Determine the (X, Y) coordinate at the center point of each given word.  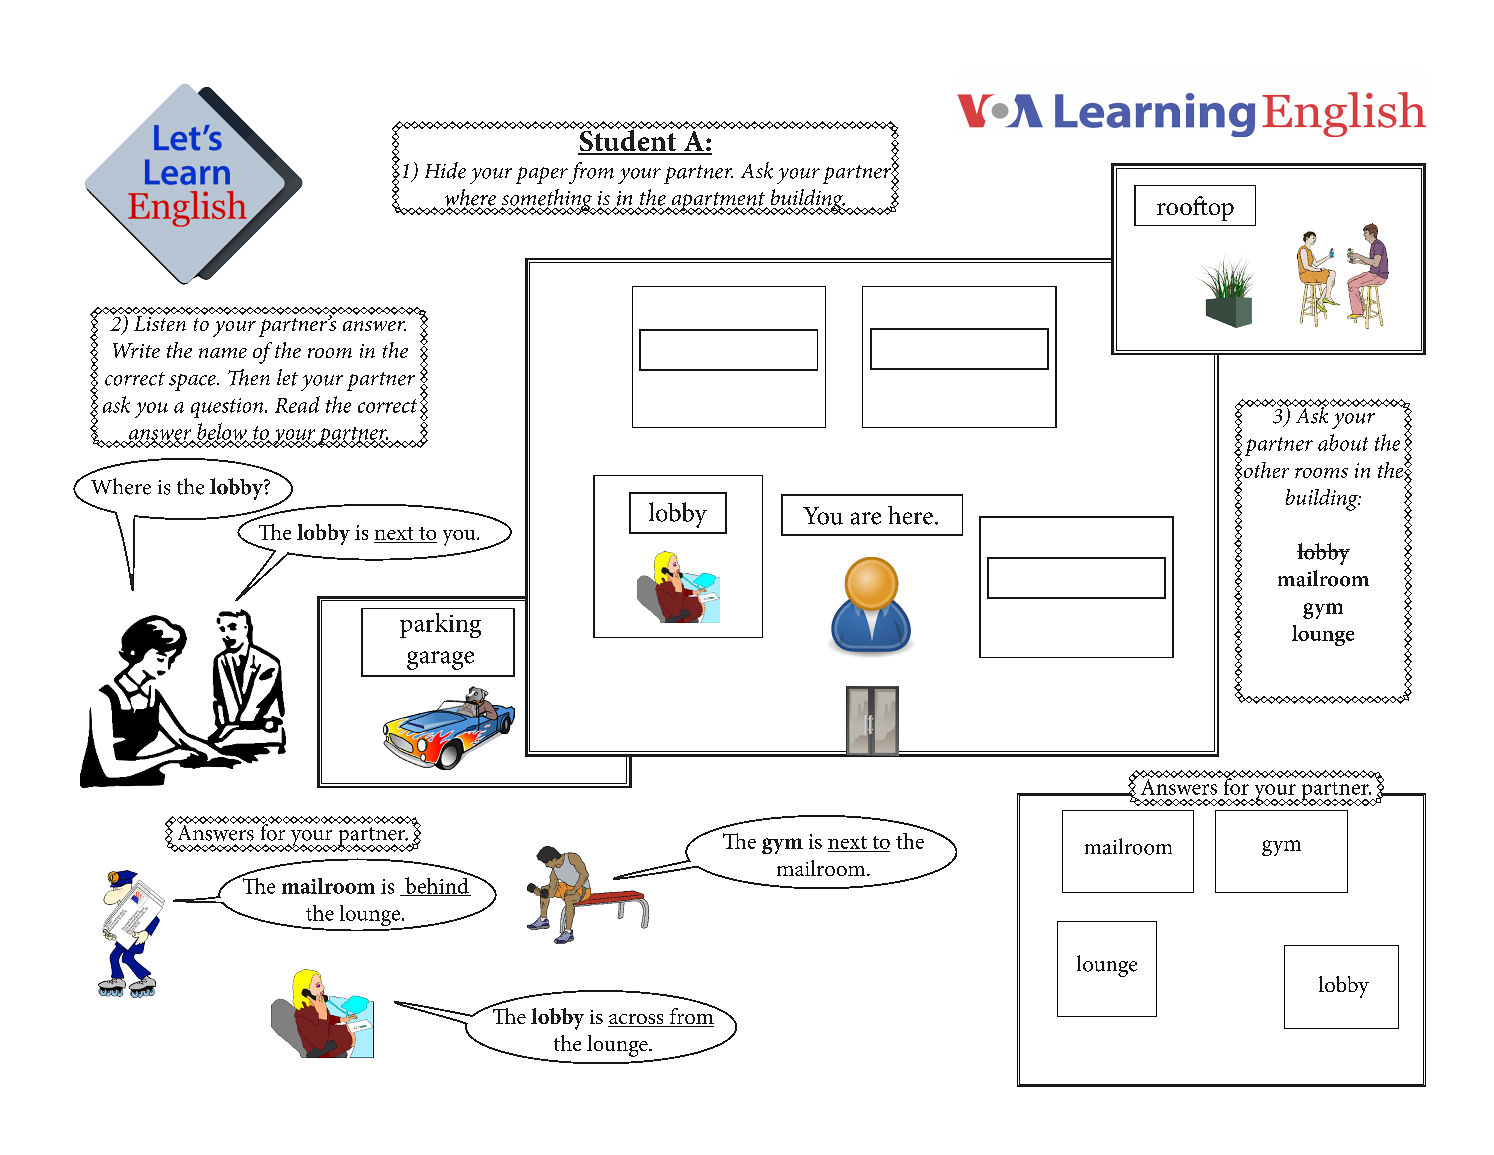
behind (437, 885)
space (193, 382)
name (223, 353)
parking (440, 625)
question (228, 408)
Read (297, 404)
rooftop (1195, 208)
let (287, 377)
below (222, 432)
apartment (718, 203)
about (1343, 442)
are (866, 518)
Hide (445, 170)
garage (440, 660)
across (637, 1020)
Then (249, 377)
